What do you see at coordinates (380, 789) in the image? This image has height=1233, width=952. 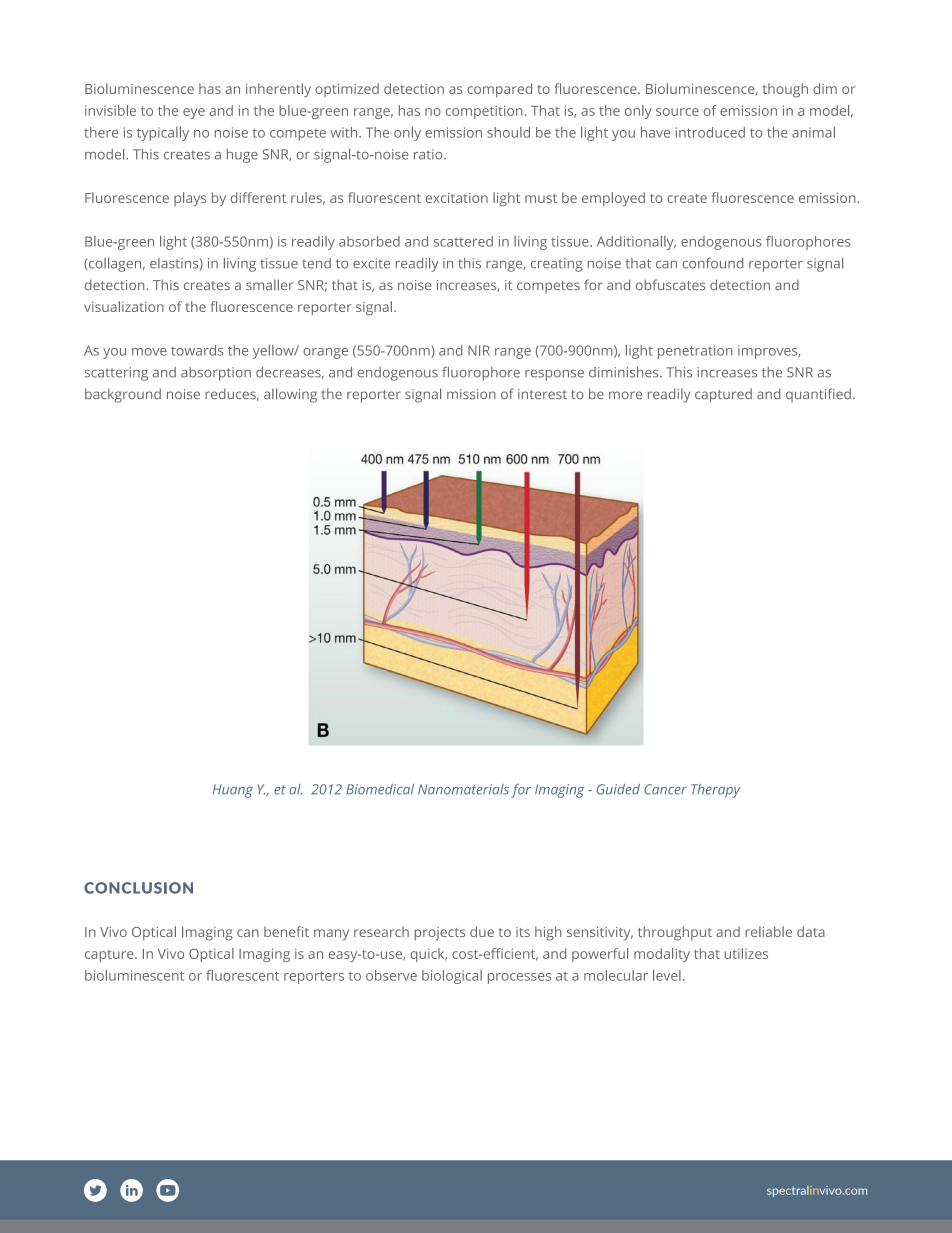 I see `Biomedical` at bounding box center [380, 789].
